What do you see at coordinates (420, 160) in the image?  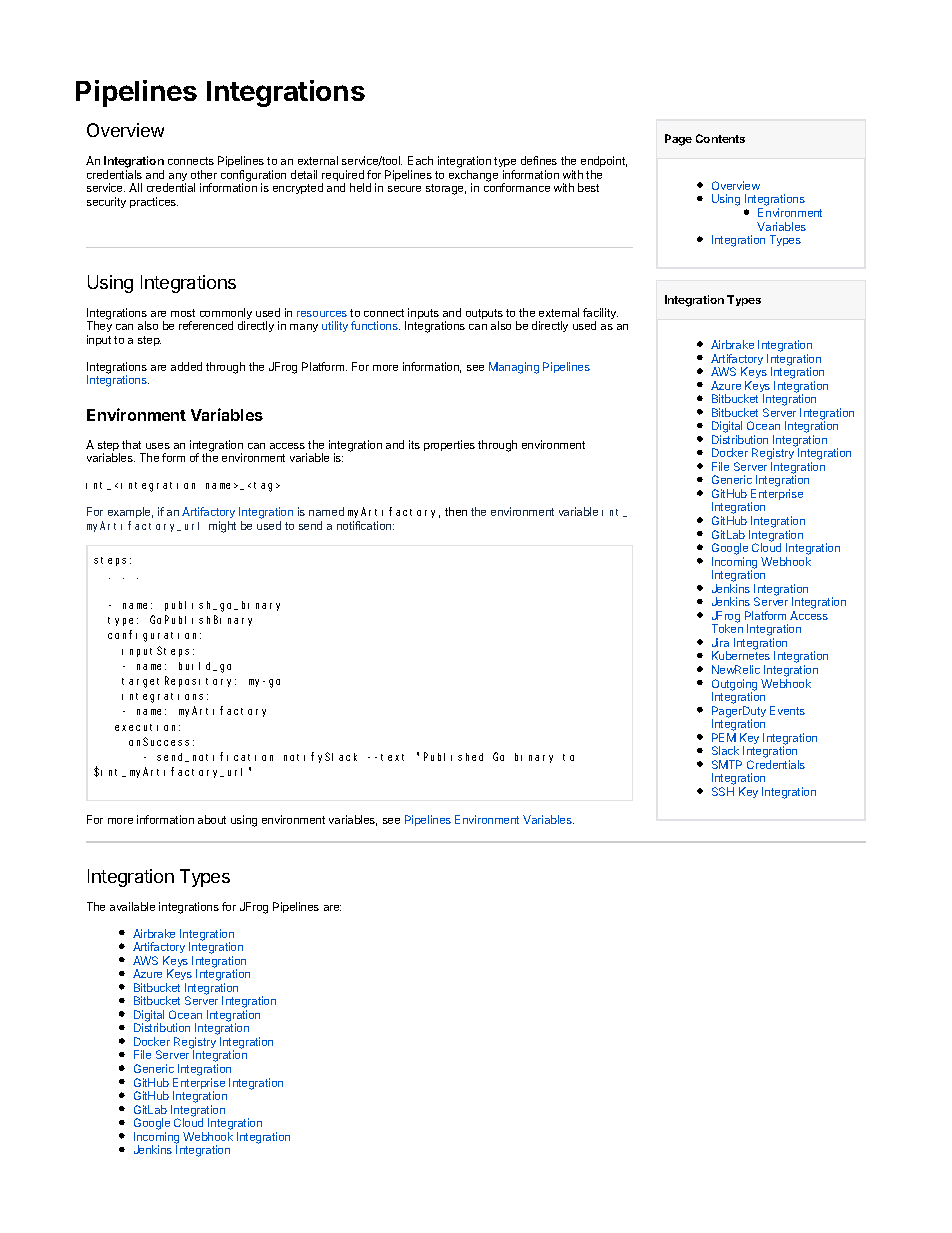 I see `Each` at bounding box center [420, 160].
